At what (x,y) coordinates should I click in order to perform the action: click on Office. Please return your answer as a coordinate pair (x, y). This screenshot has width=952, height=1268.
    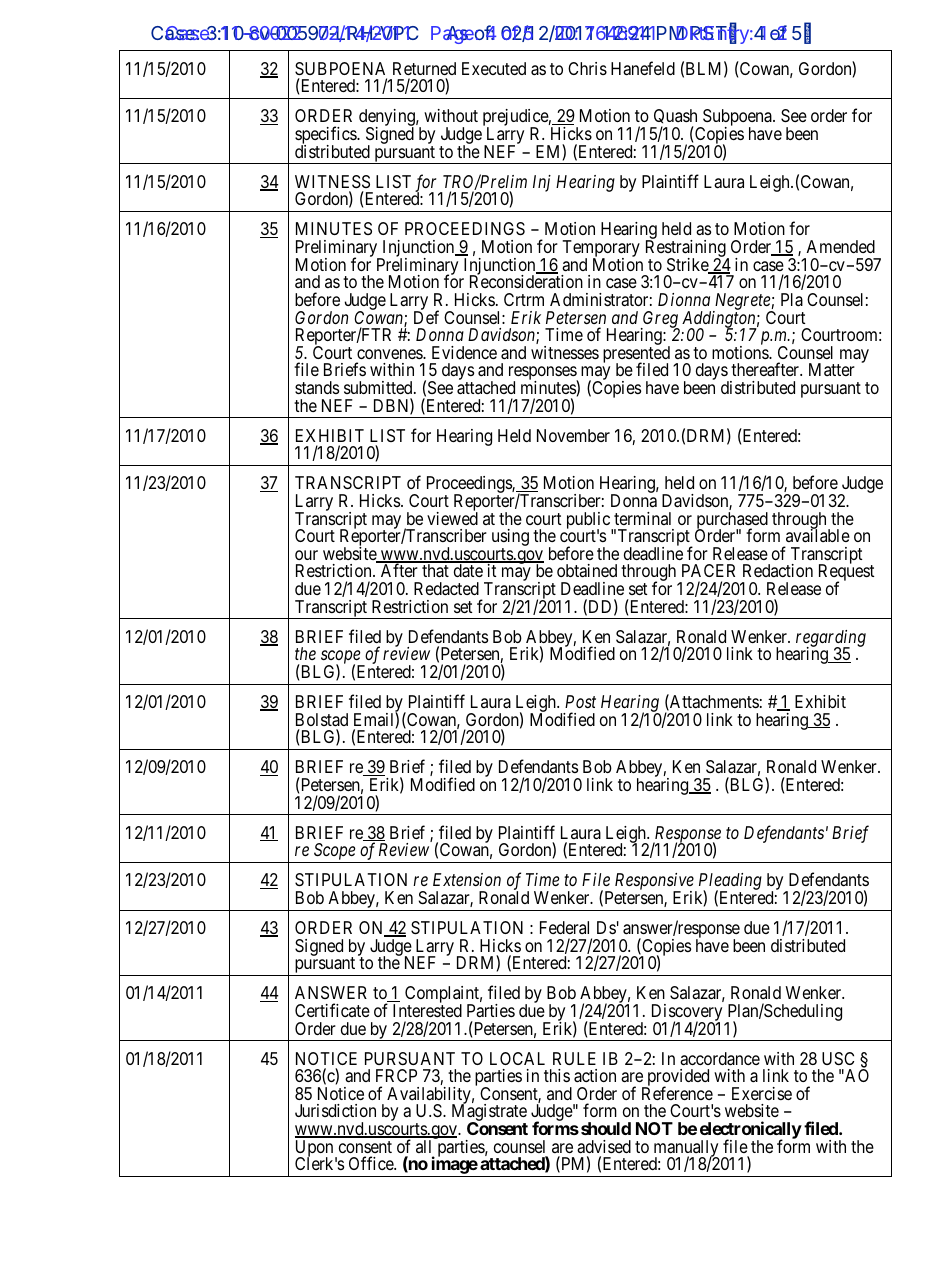
    Looking at the image, I should click on (372, 1163).
